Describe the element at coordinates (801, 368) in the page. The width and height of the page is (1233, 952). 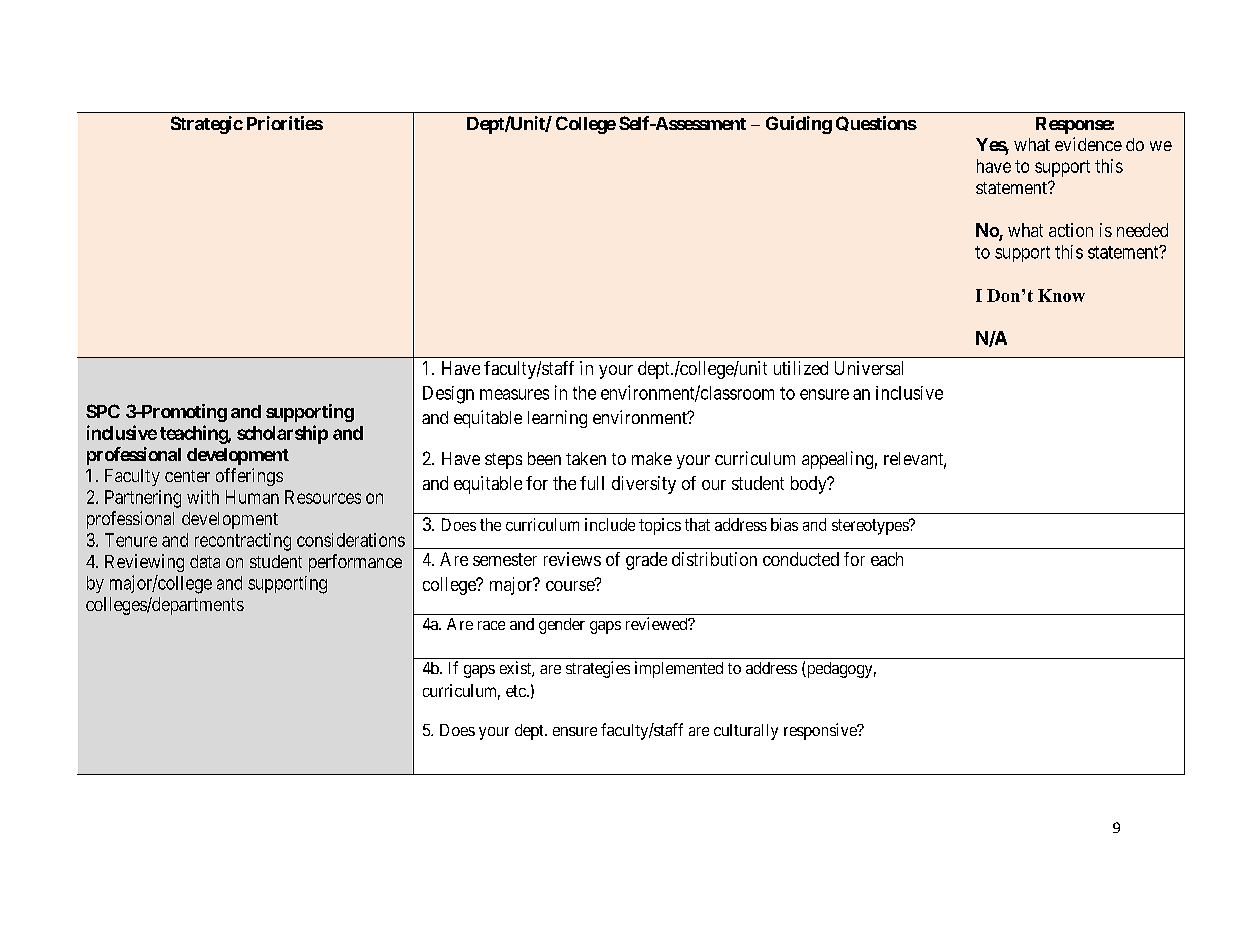
I see `utilized` at that location.
